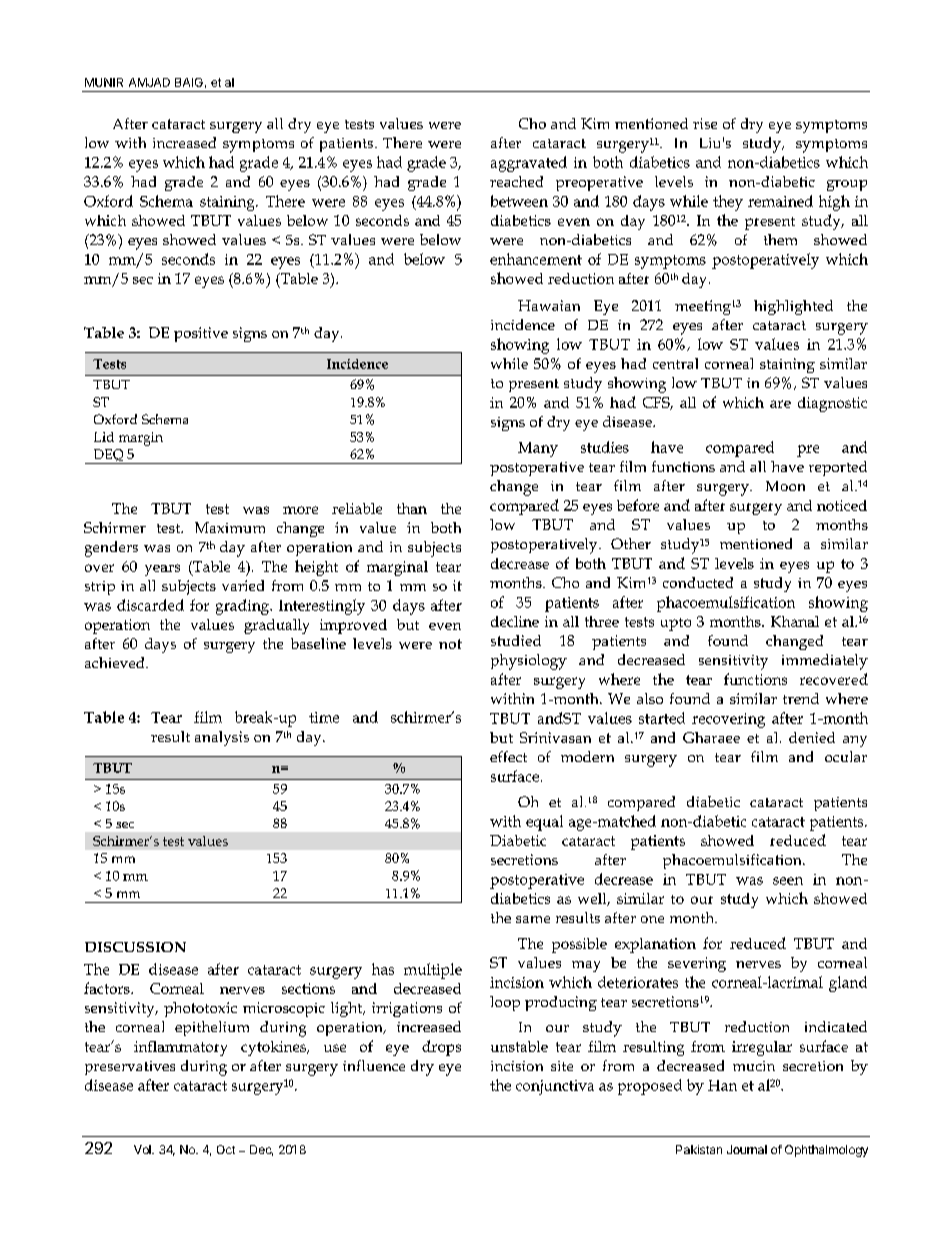 This screenshot has height=1233, width=952. What do you see at coordinates (705, 123) in the screenshot?
I see `rise` at bounding box center [705, 123].
